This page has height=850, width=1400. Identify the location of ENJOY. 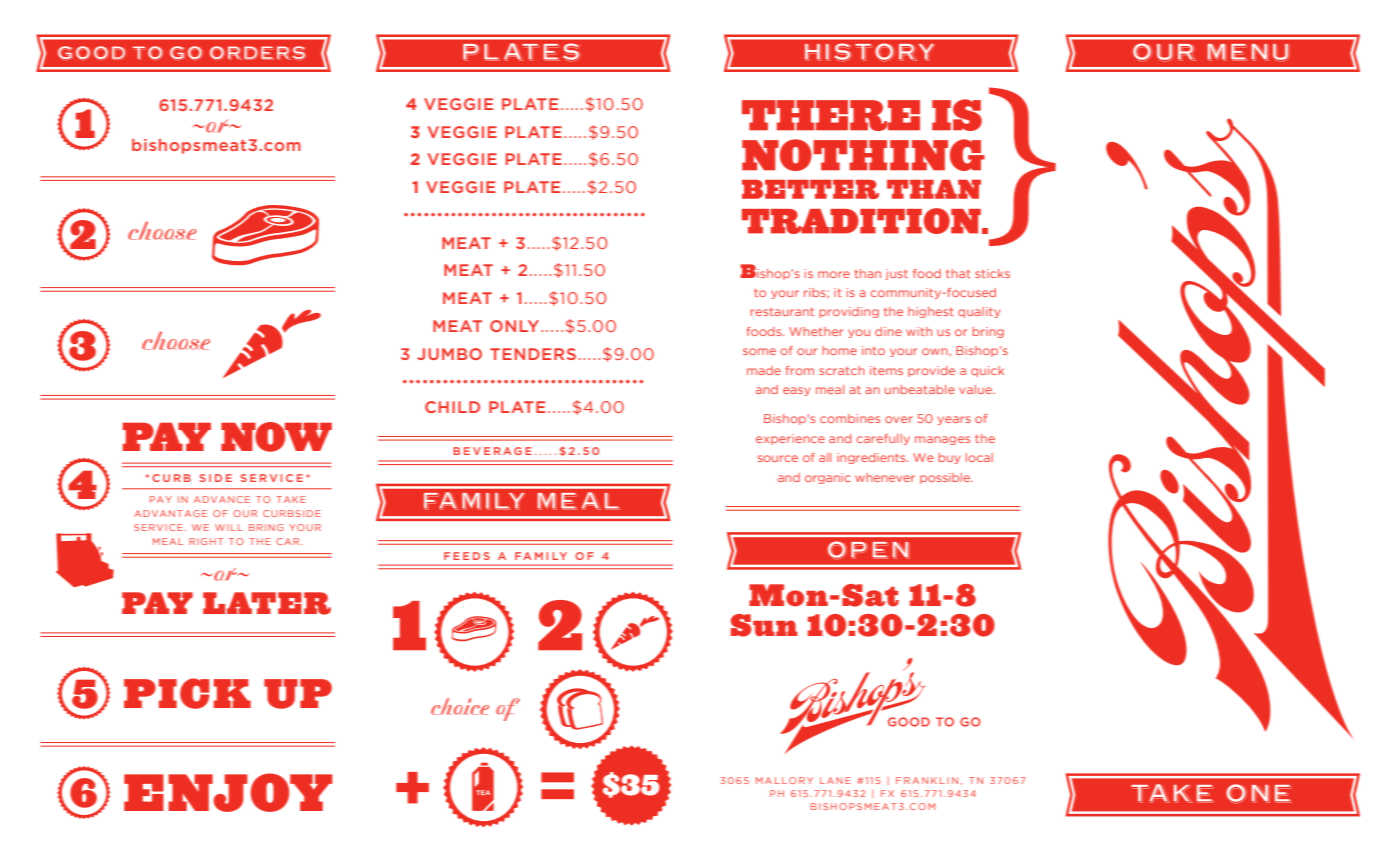
(228, 792).
